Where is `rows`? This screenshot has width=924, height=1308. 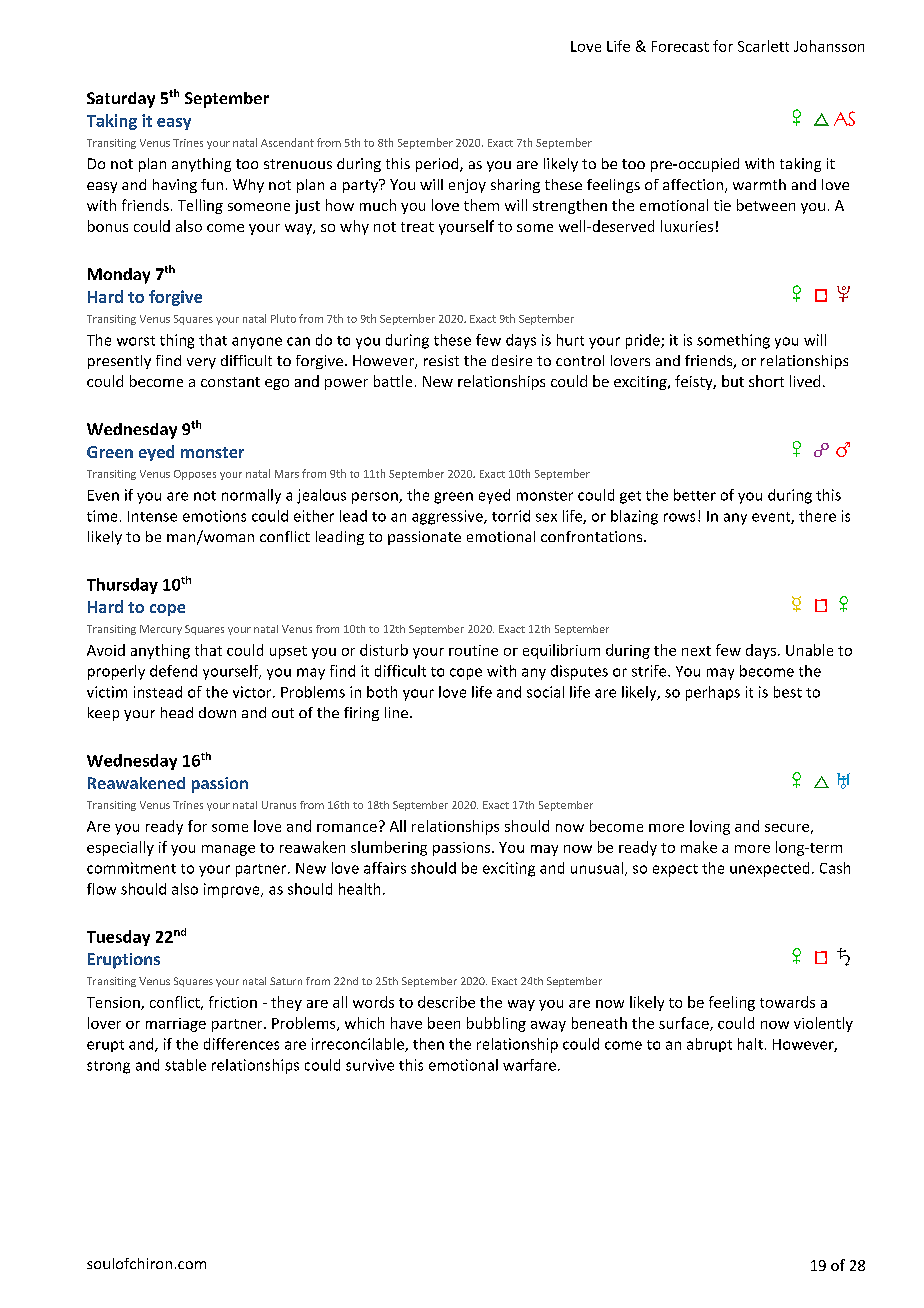
rows is located at coordinates (679, 517).
